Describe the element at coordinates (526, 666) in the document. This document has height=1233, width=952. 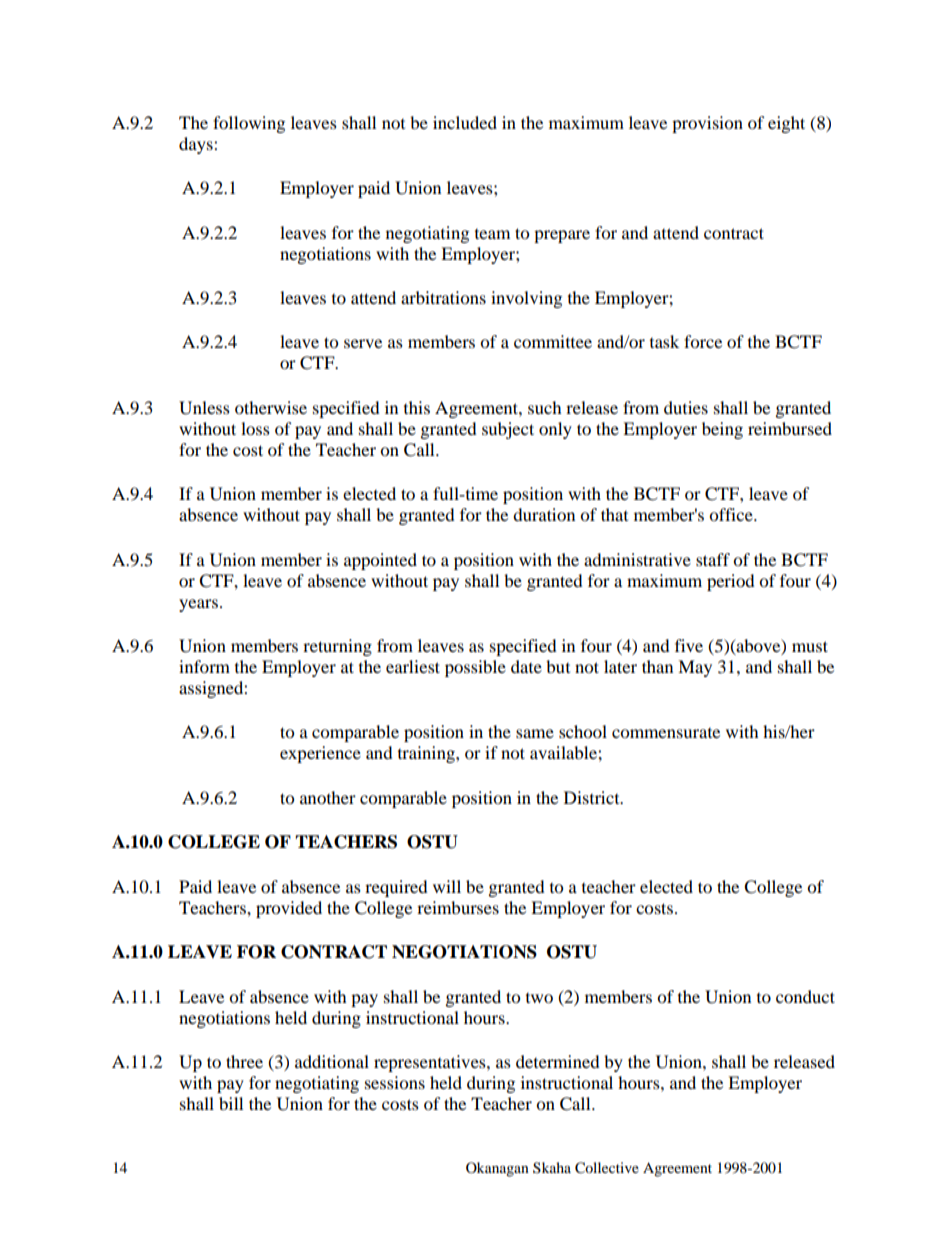
I see `date` at that location.
